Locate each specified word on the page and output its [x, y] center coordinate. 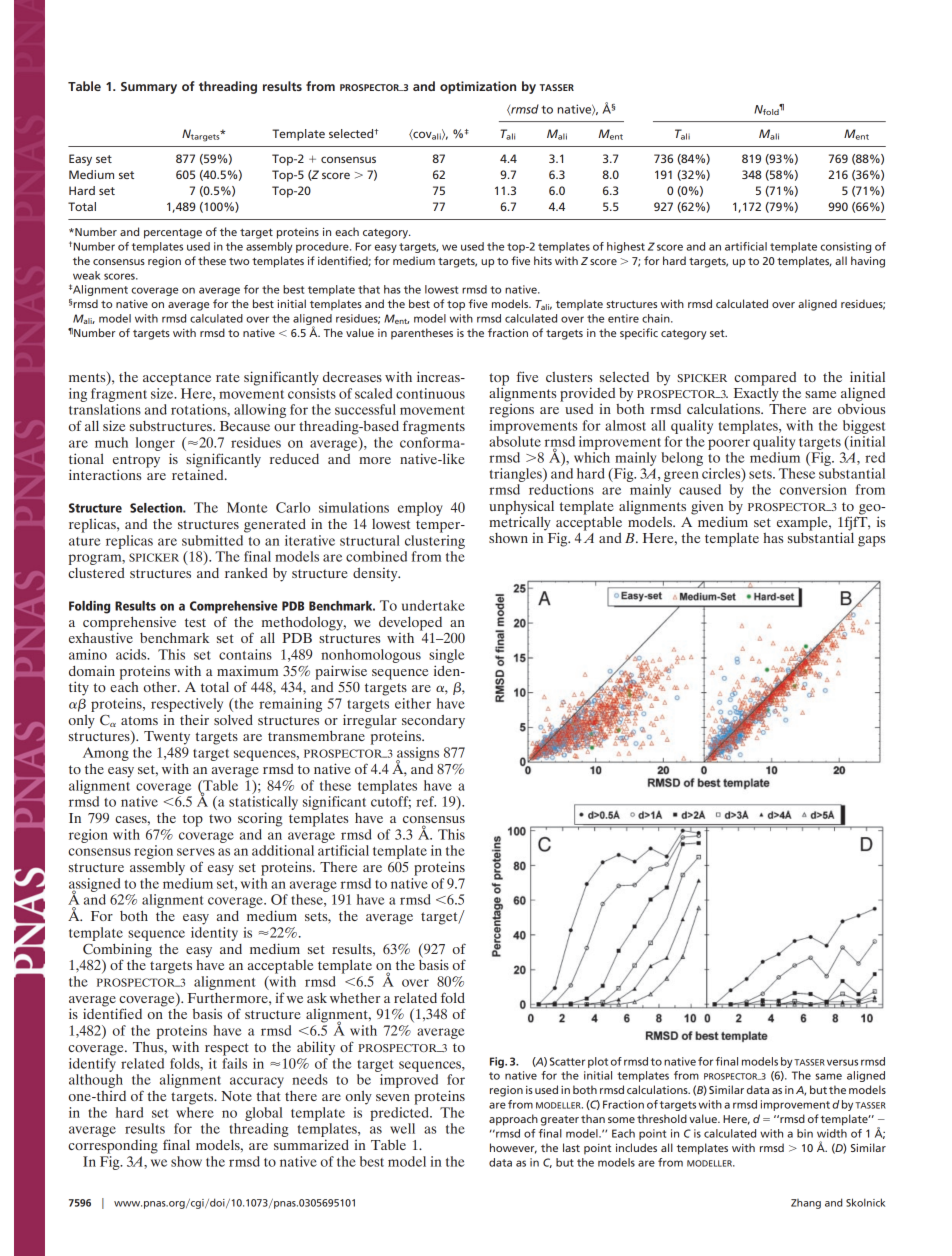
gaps [871, 541]
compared [765, 380]
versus [842, 1062]
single [447, 656]
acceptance [177, 379]
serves [196, 852]
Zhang [806, 1204]
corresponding [113, 1146]
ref [426, 801]
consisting [845, 247]
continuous [430, 393]
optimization [478, 87]
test [195, 622]
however [513, 1148]
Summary [149, 88]
